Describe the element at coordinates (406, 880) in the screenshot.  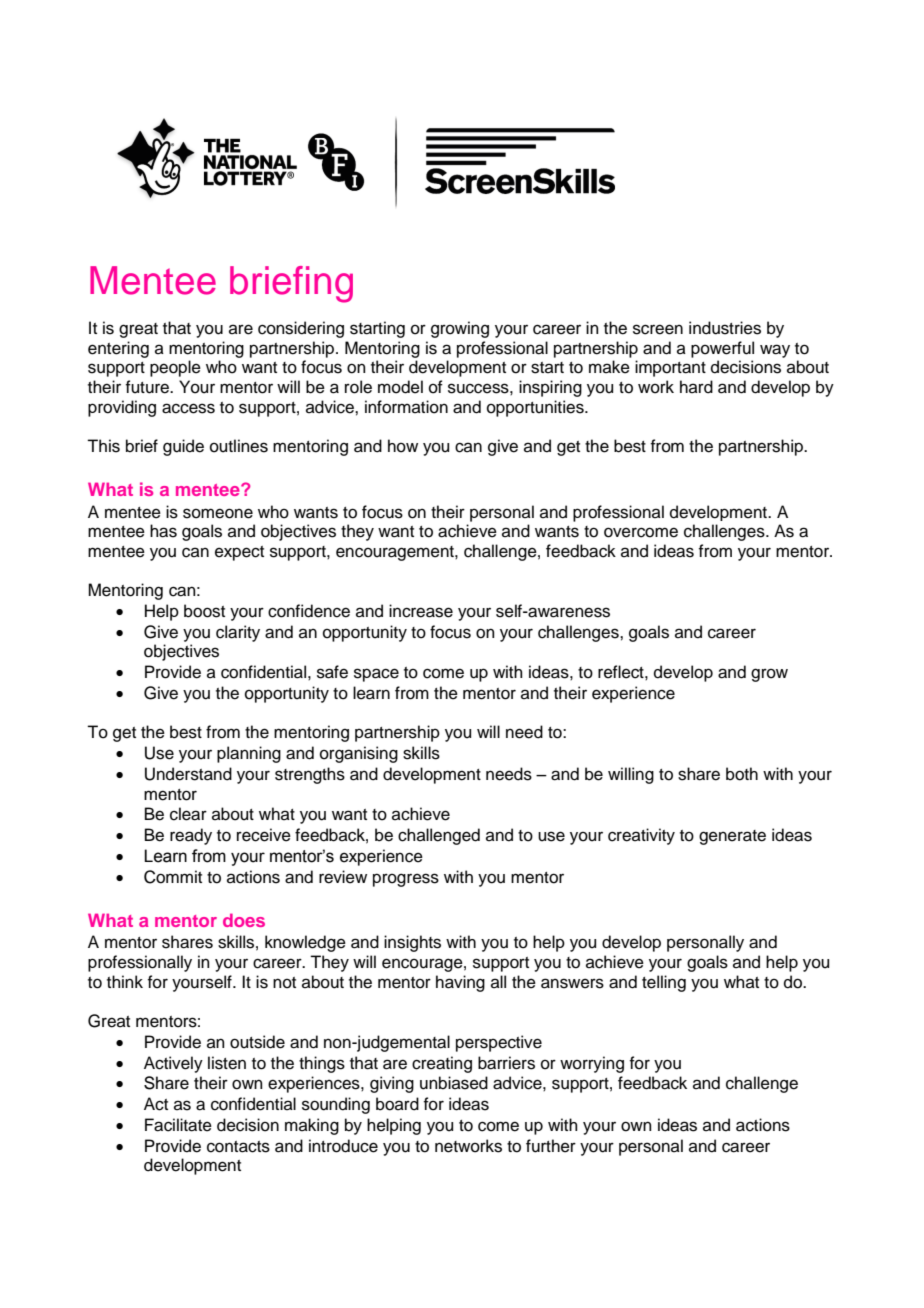
I see `progress` at that location.
